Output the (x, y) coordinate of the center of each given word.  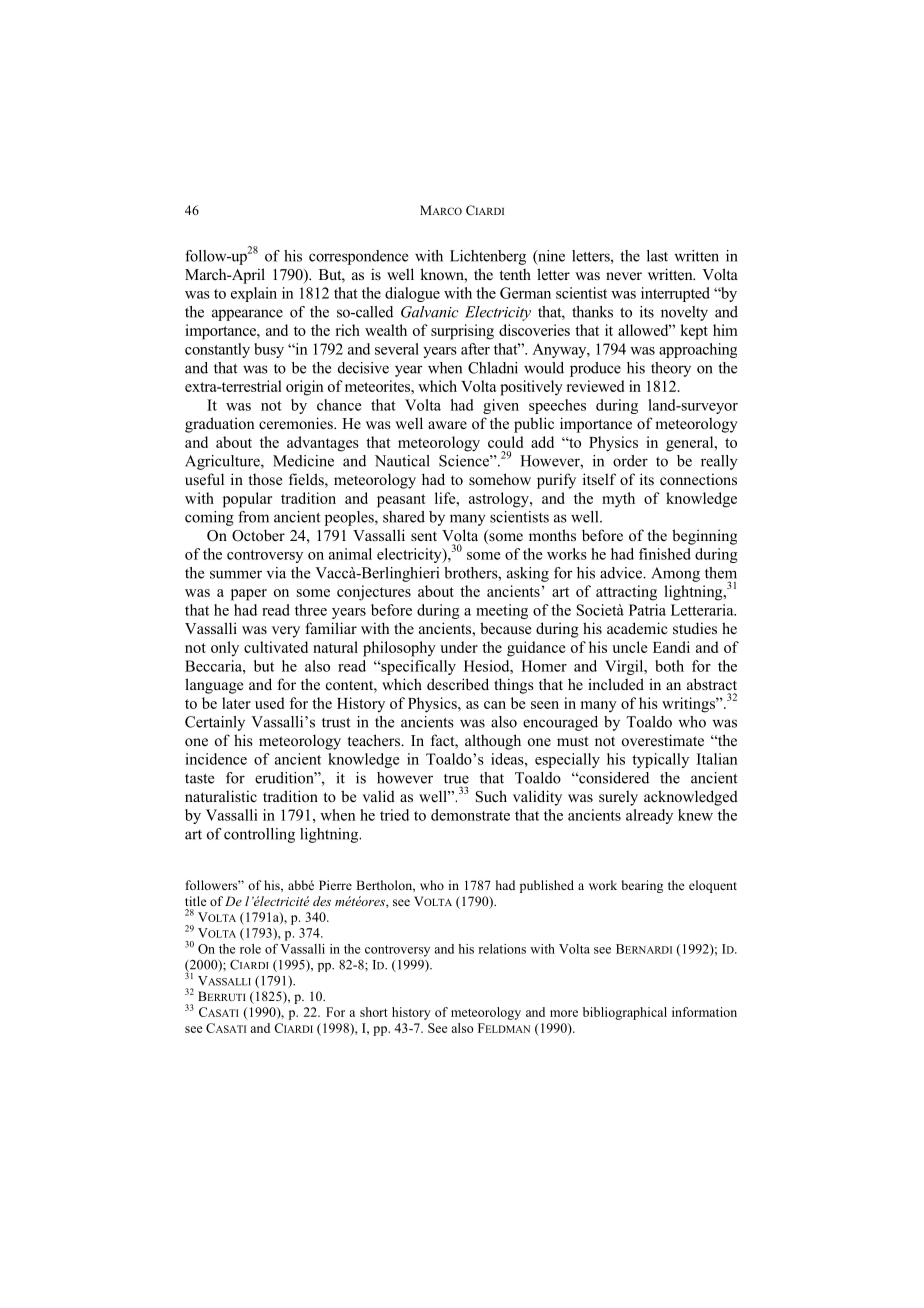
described (458, 684)
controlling (259, 835)
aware (447, 425)
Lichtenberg (488, 257)
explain (254, 294)
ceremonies (297, 423)
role (250, 949)
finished (665, 554)
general (691, 444)
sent (424, 536)
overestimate (663, 740)
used (269, 703)
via (276, 573)
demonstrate (470, 815)
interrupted (675, 294)
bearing (642, 886)
